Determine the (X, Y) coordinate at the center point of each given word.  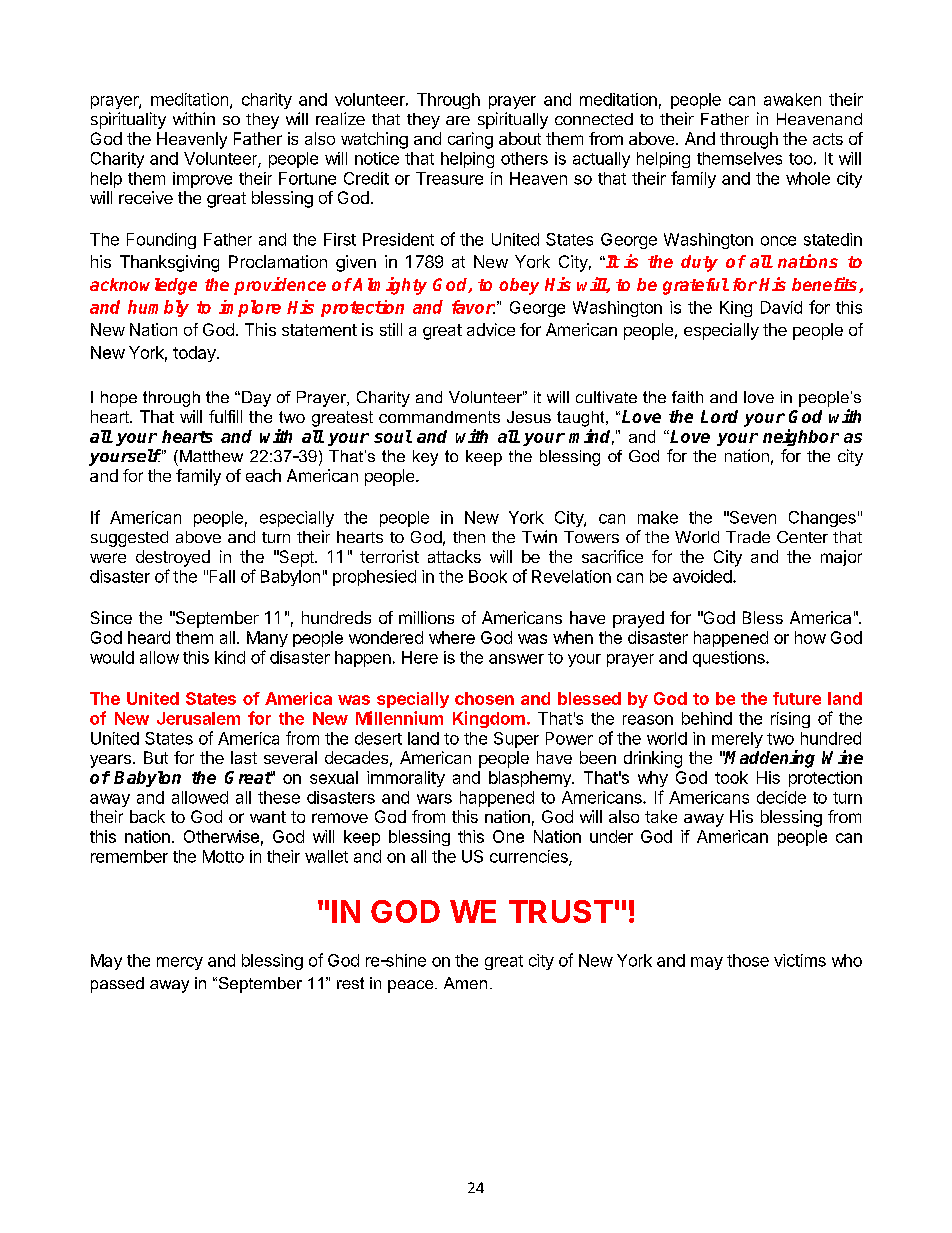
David (781, 307)
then (469, 537)
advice (491, 329)
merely (737, 740)
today (195, 354)
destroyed (173, 558)
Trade (748, 537)
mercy (180, 963)
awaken (792, 99)
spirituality (128, 120)
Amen (465, 983)
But (156, 757)
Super (516, 740)
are (458, 120)
